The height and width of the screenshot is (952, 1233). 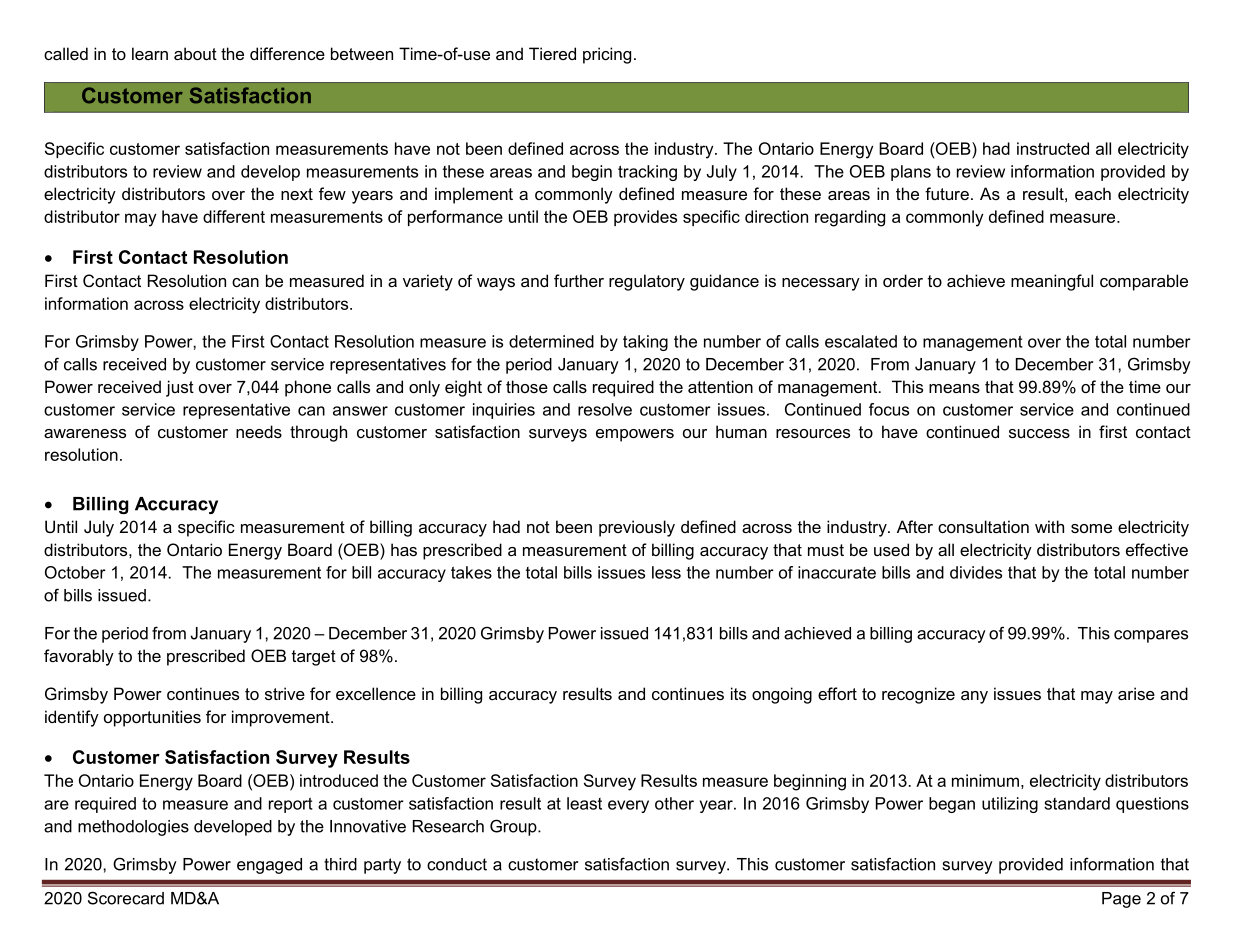 I want to click on success, so click(x=1039, y=433).
